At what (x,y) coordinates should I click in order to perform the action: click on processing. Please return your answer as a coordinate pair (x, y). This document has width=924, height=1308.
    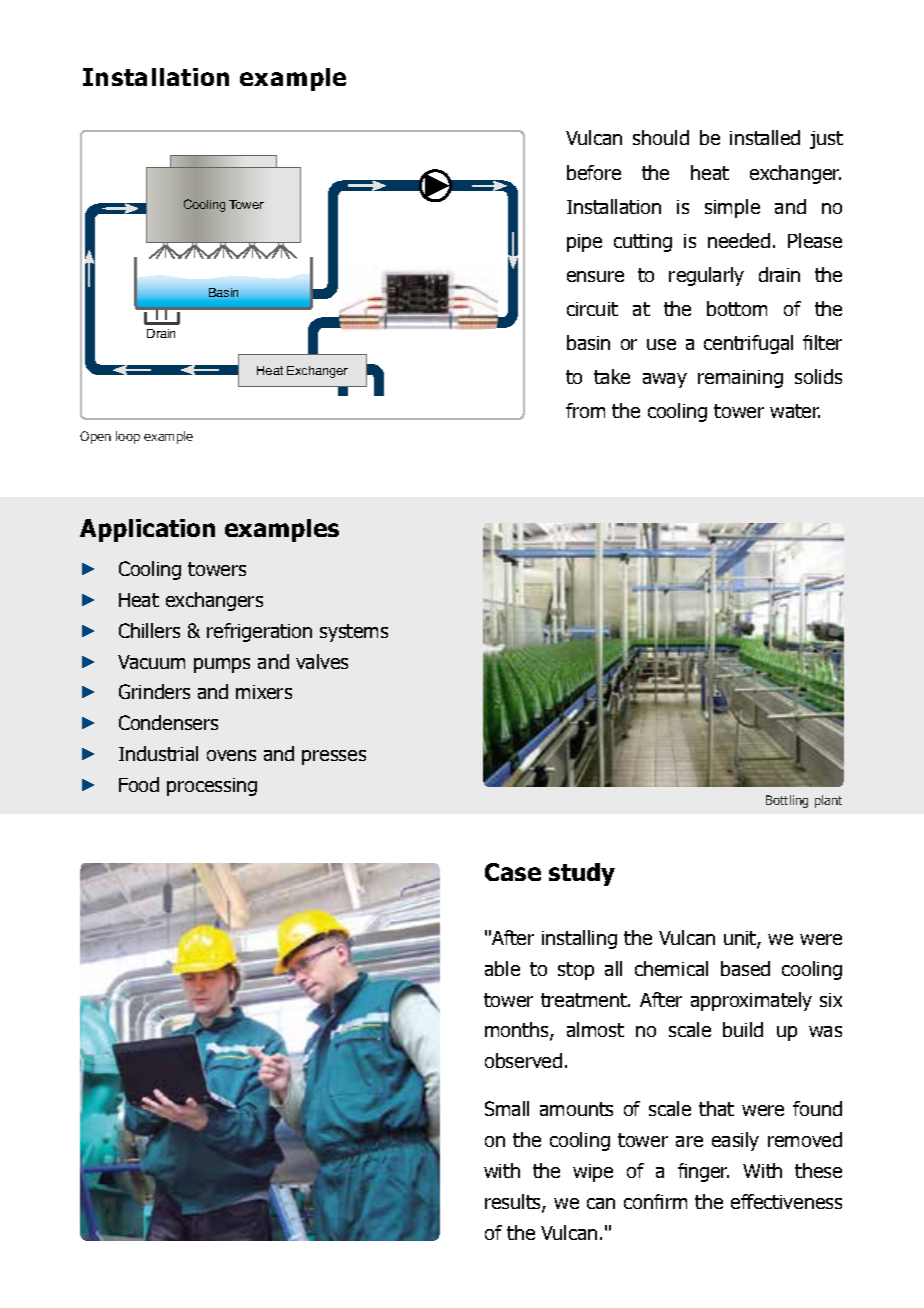
    Looking at the image, I should click on (212, 787).
